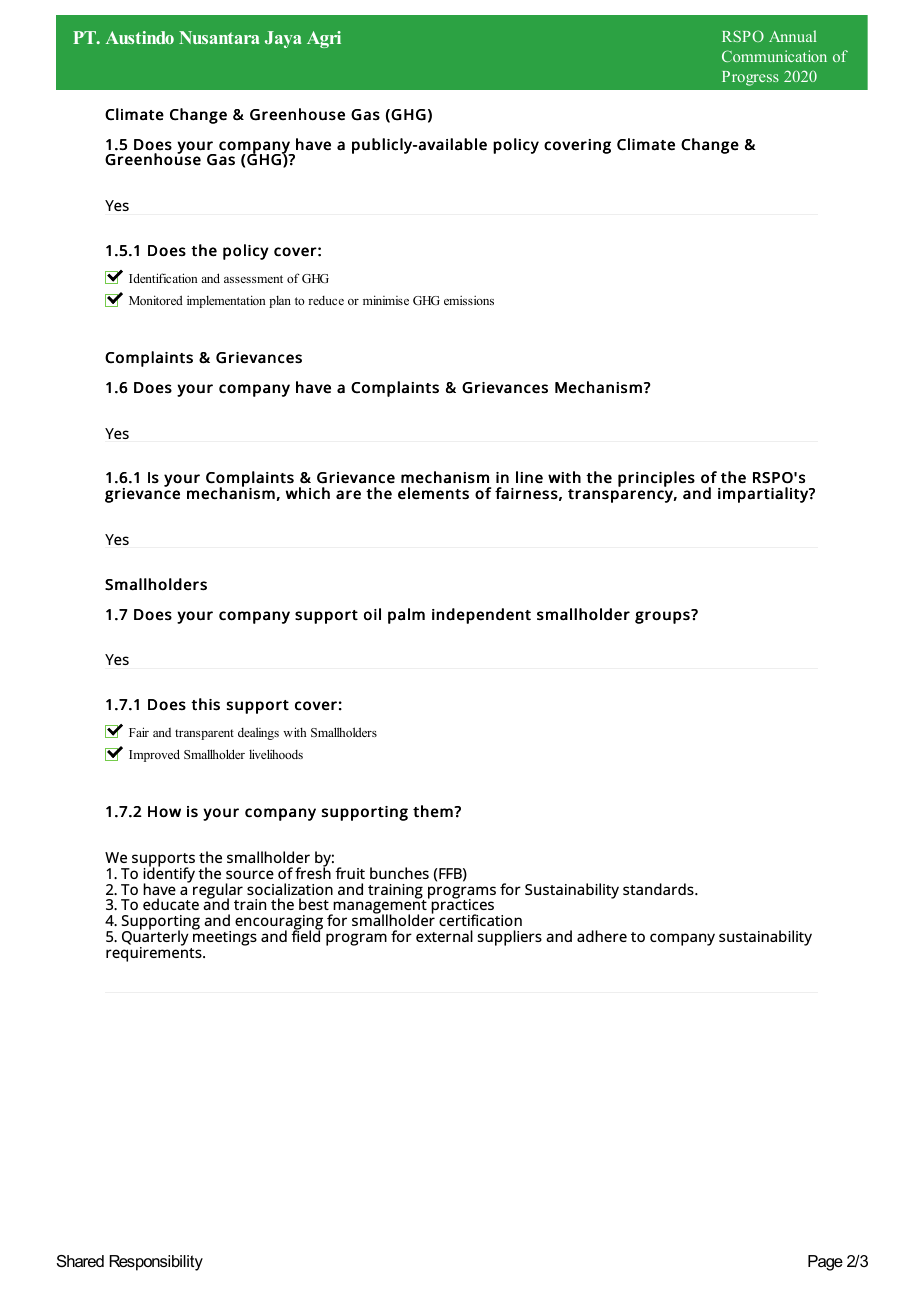  Describe the element at coordinates (324, 39) in the screenshot. I see `Agri` at that location.
